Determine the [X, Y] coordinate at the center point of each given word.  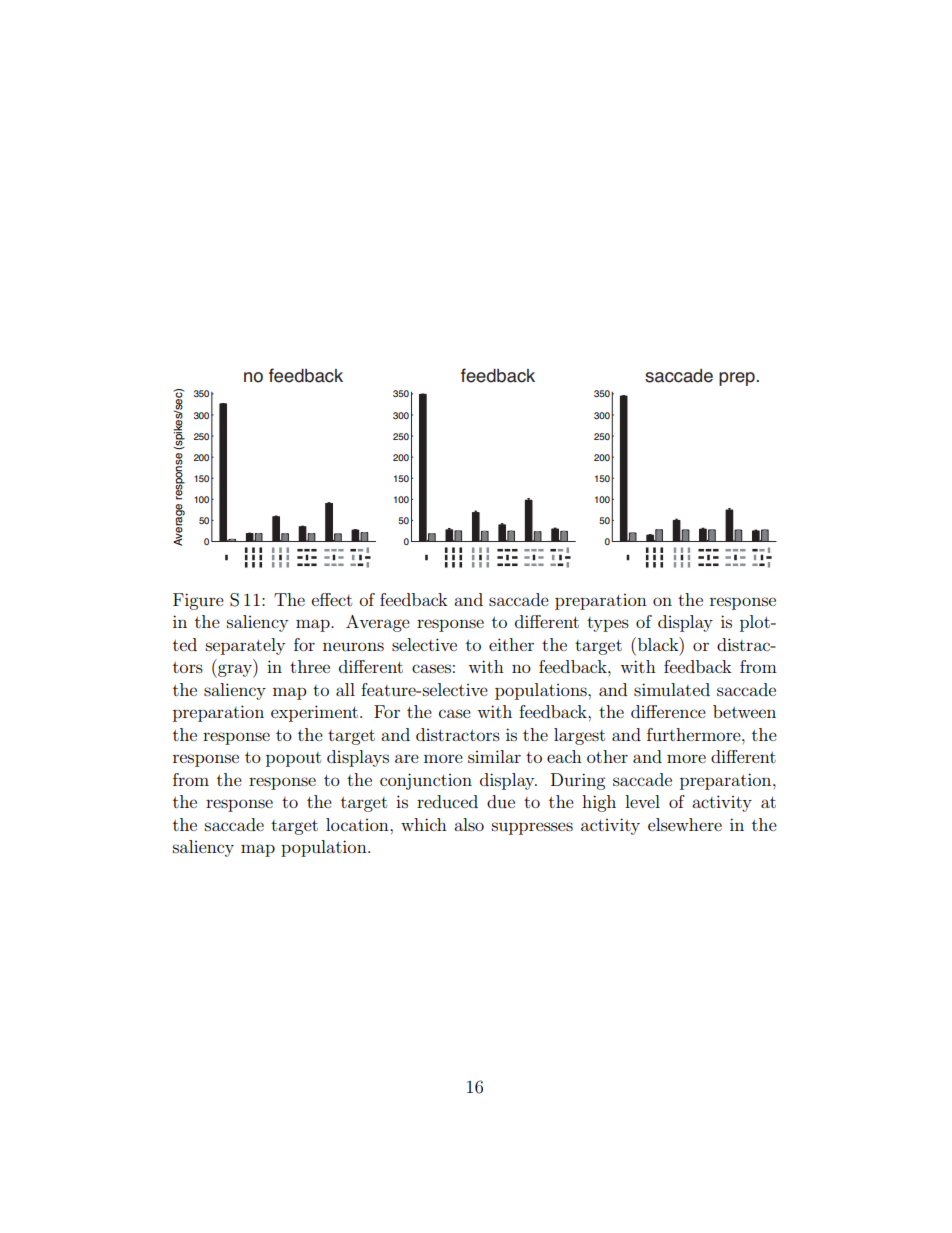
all [345, 689]
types [608, 624]
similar [494, 756]
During [578, 781]
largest [579, 736]
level [642, 801]
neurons [353, 646]
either [511, 644]
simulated [672, 689]
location [358, 824]
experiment [314, 713]
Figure [198, 601]
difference [668, 711]
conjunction [426, 781]
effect [332, 599]
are [407, 758]
